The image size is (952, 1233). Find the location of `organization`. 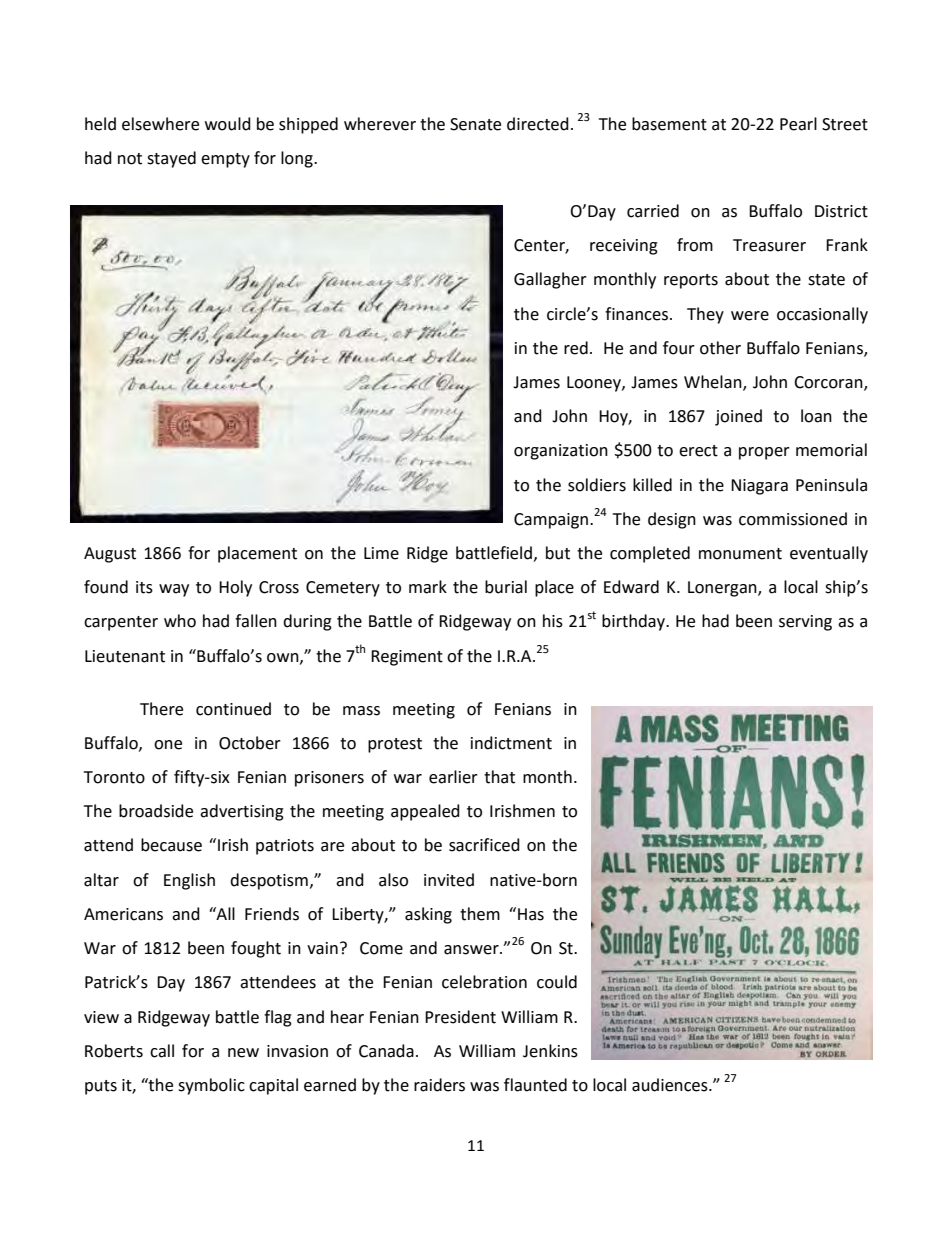

organization is located at coordinates (561, 452).
